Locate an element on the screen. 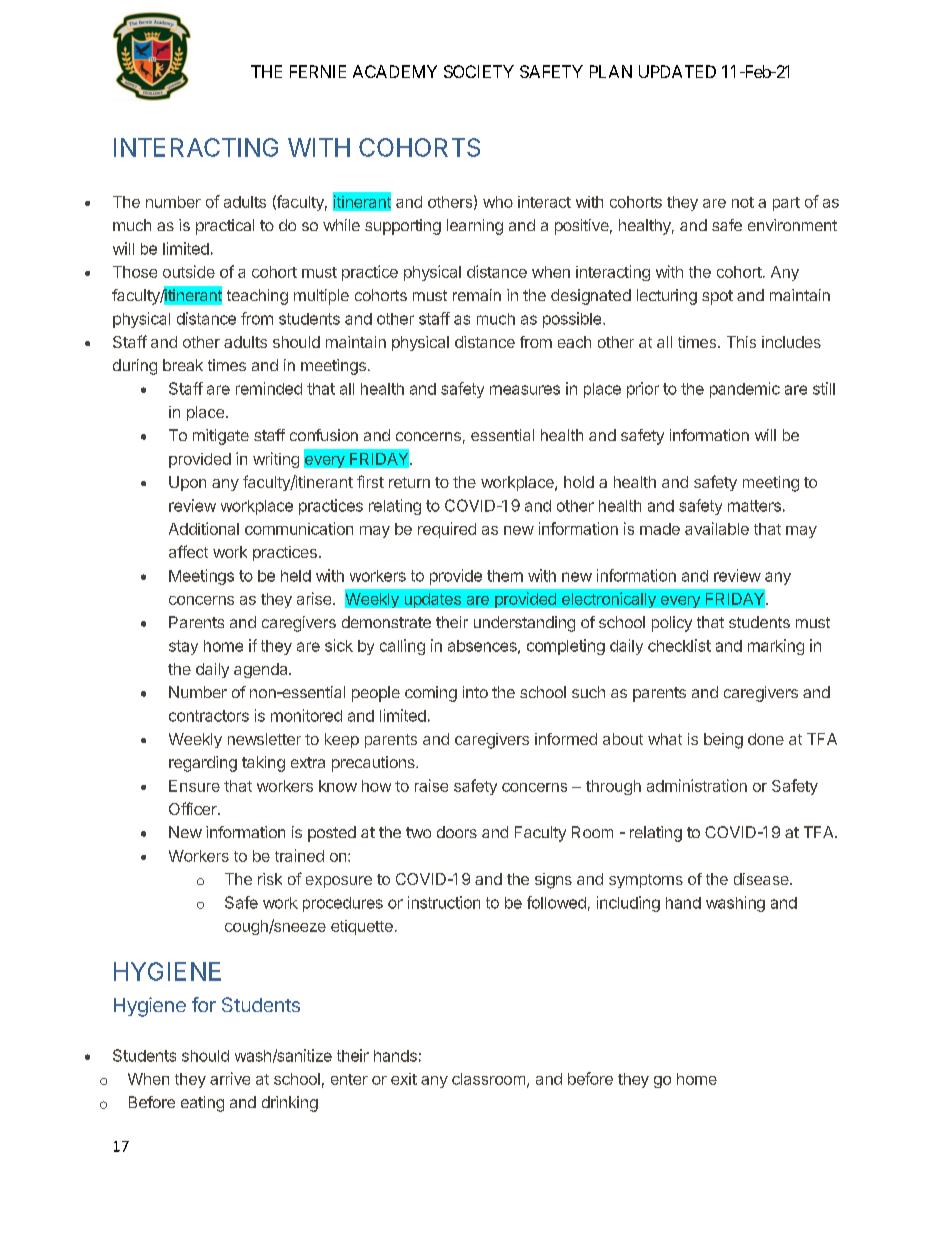 The height and width of the screenshot is (1233, 952). raise is located at coordinates (431, 785).
